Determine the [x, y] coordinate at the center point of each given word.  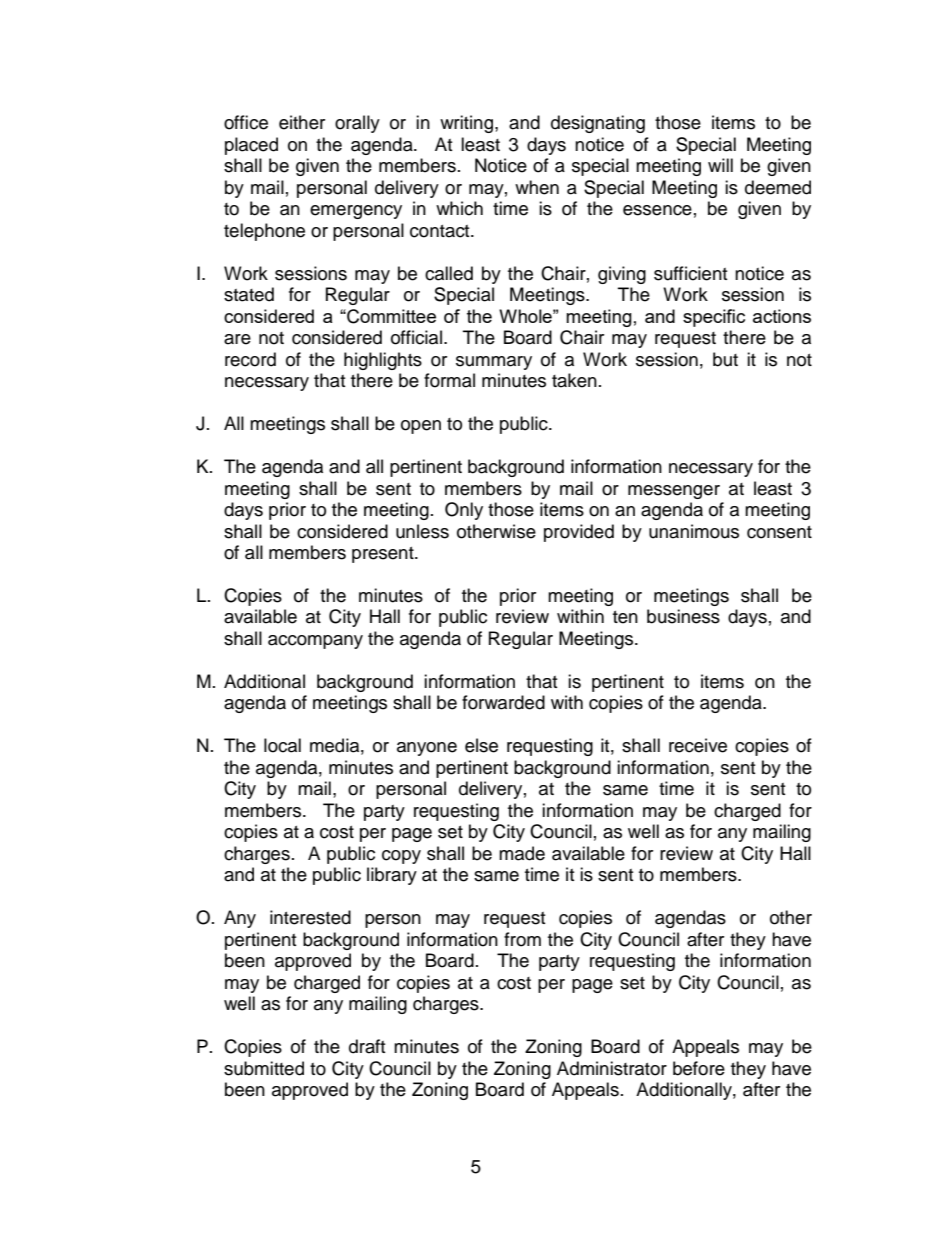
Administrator [612, 1068]
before [699, 1068]
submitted [264, 1068]
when [537, 187]
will [720, 165]
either [302, 122]
